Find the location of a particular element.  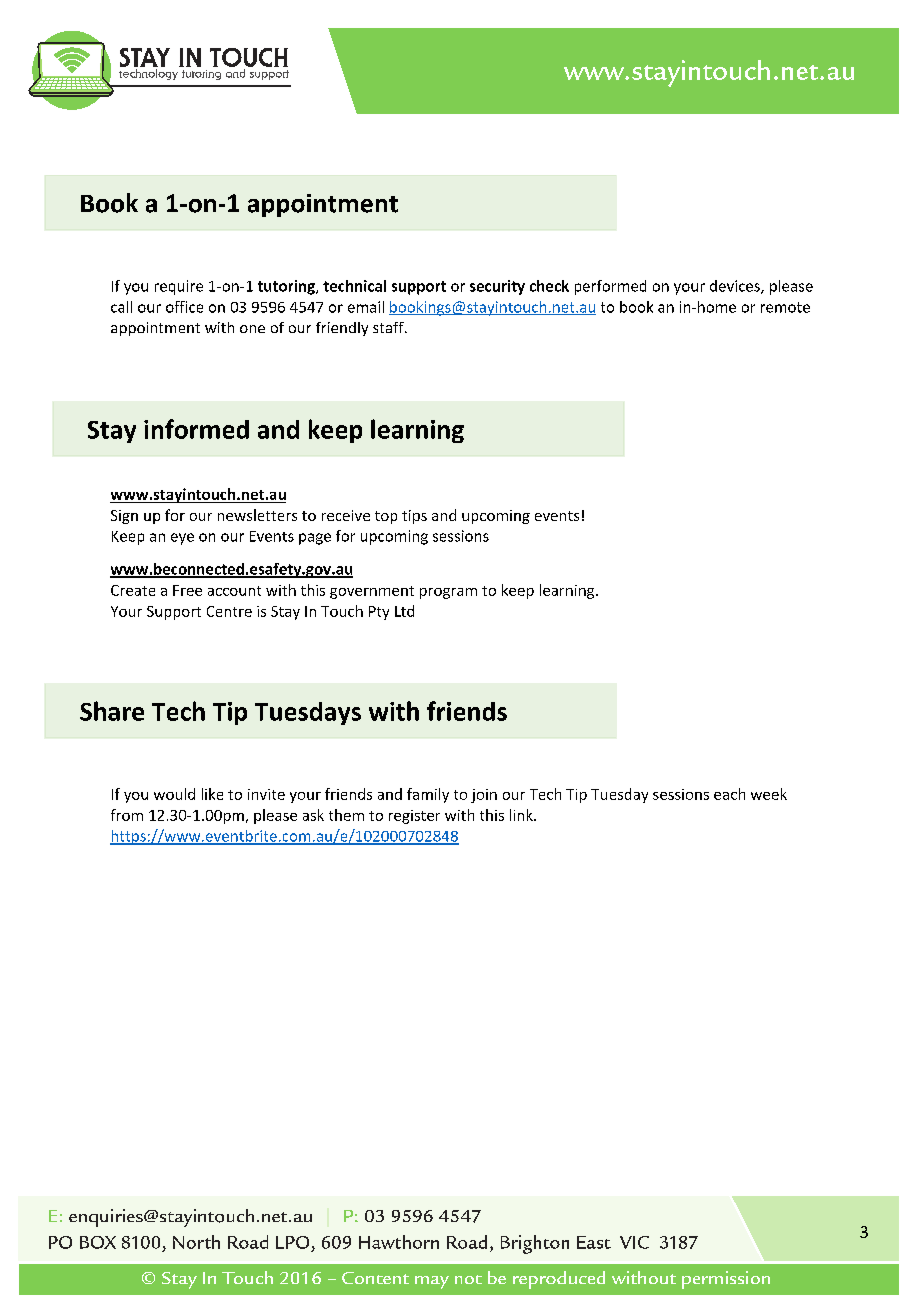

would is located at coordinates (174, 794).
